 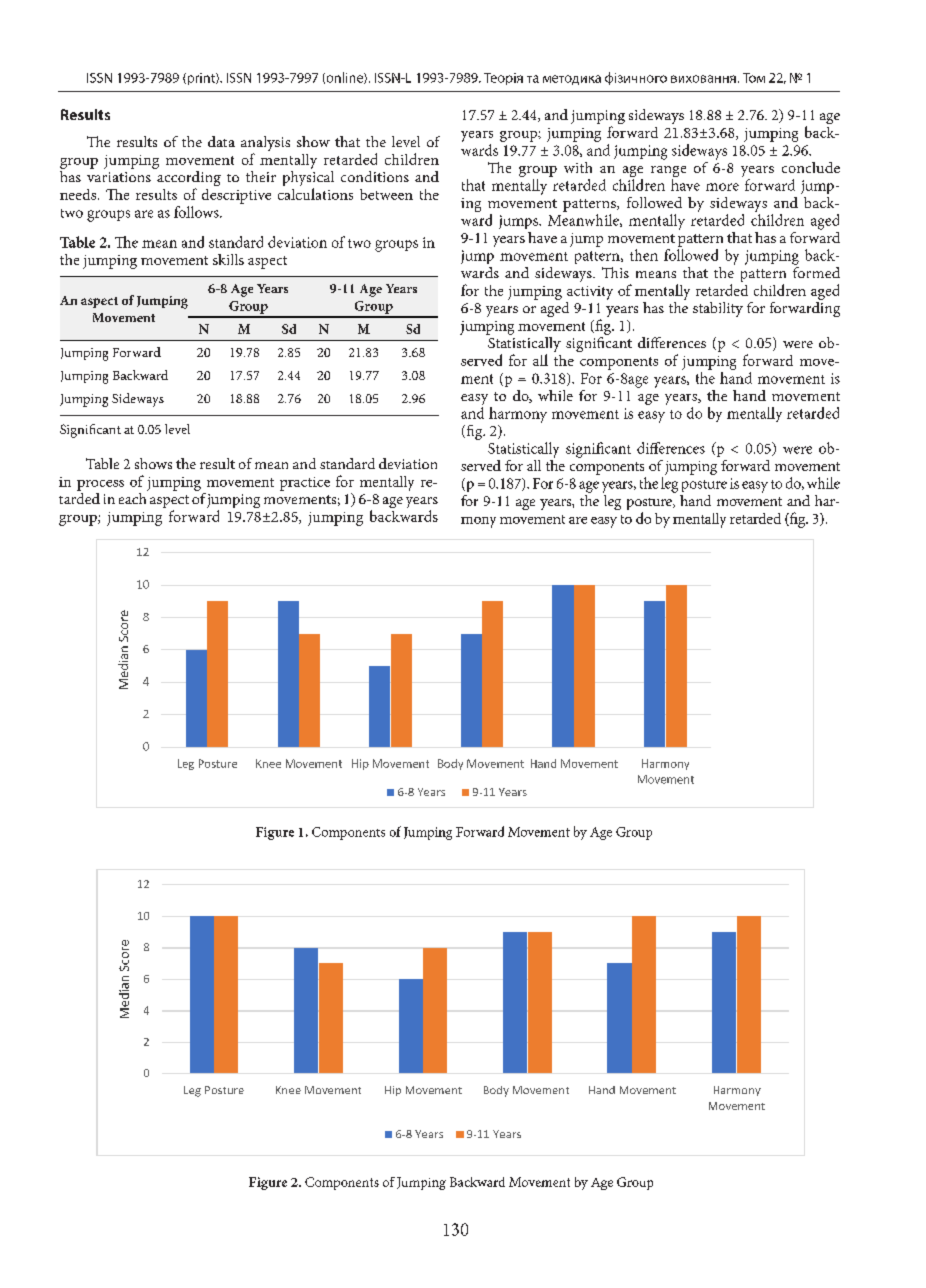 What do you see at coordinates (305, 484) in the document?
I see `practice` at bounding box center [305, 484].
